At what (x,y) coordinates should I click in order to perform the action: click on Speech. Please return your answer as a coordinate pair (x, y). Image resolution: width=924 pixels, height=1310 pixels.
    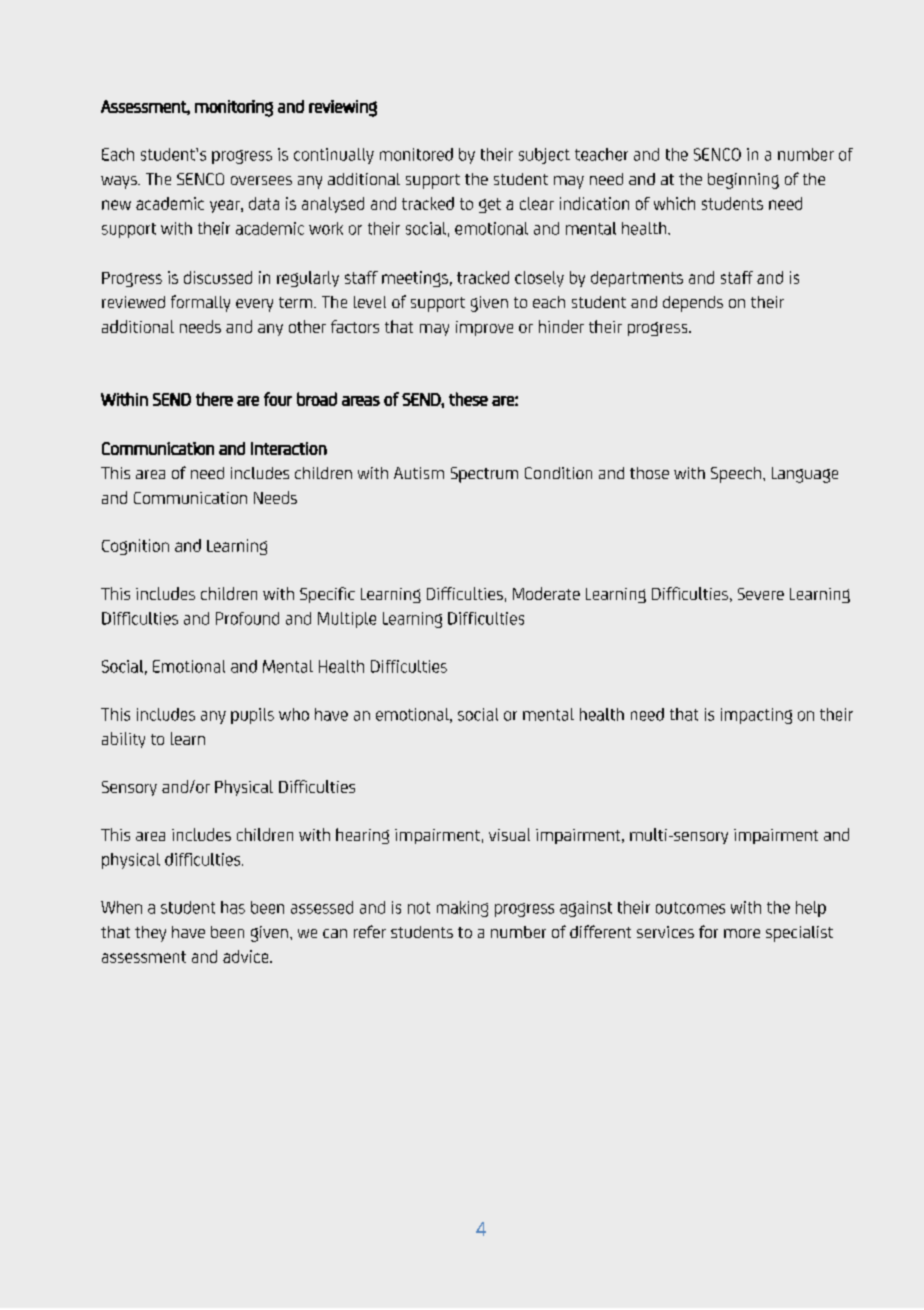
    Looking at the image, I should click on (736, 475).
